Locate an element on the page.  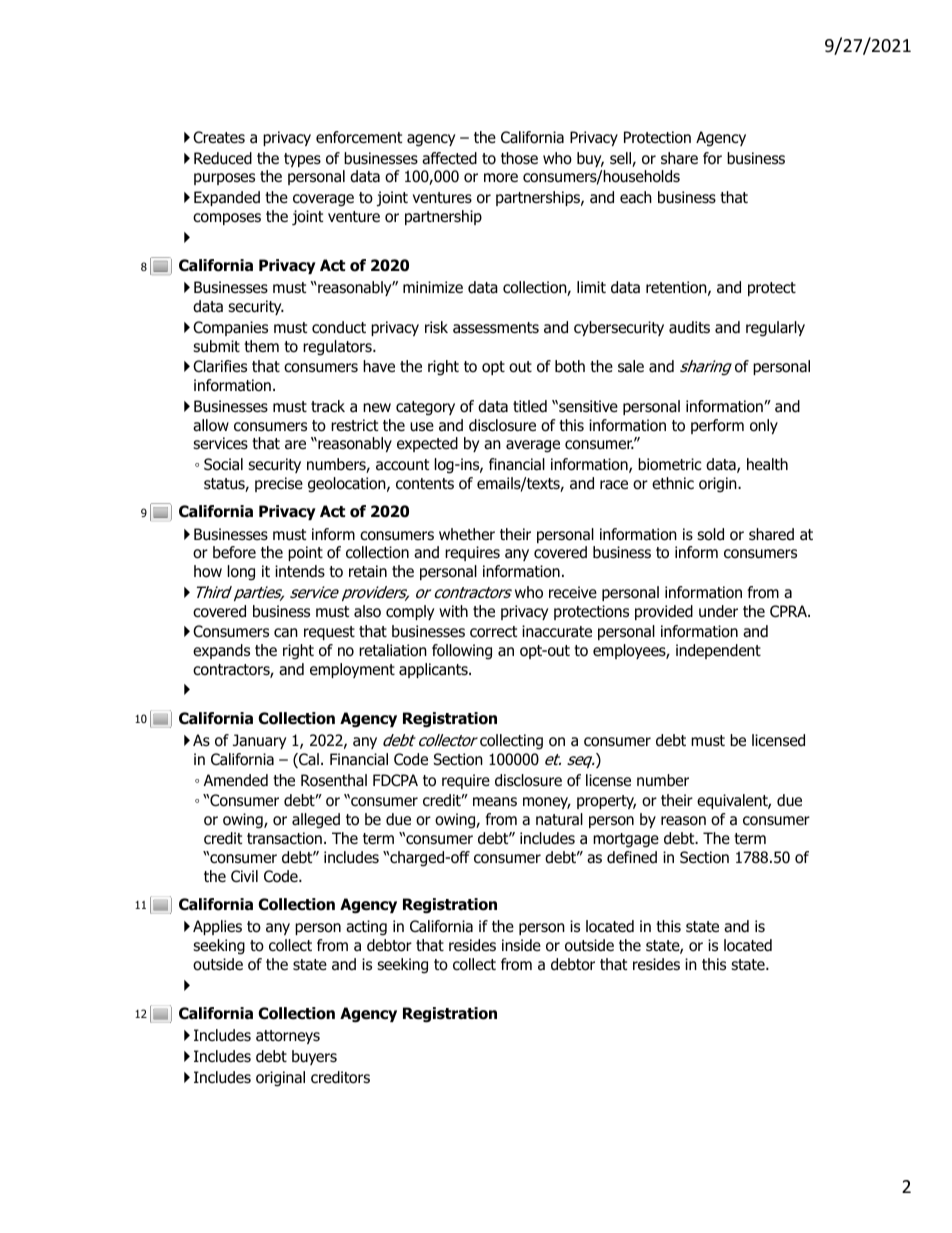
attorneys is located at coordinates (288, 1037).
